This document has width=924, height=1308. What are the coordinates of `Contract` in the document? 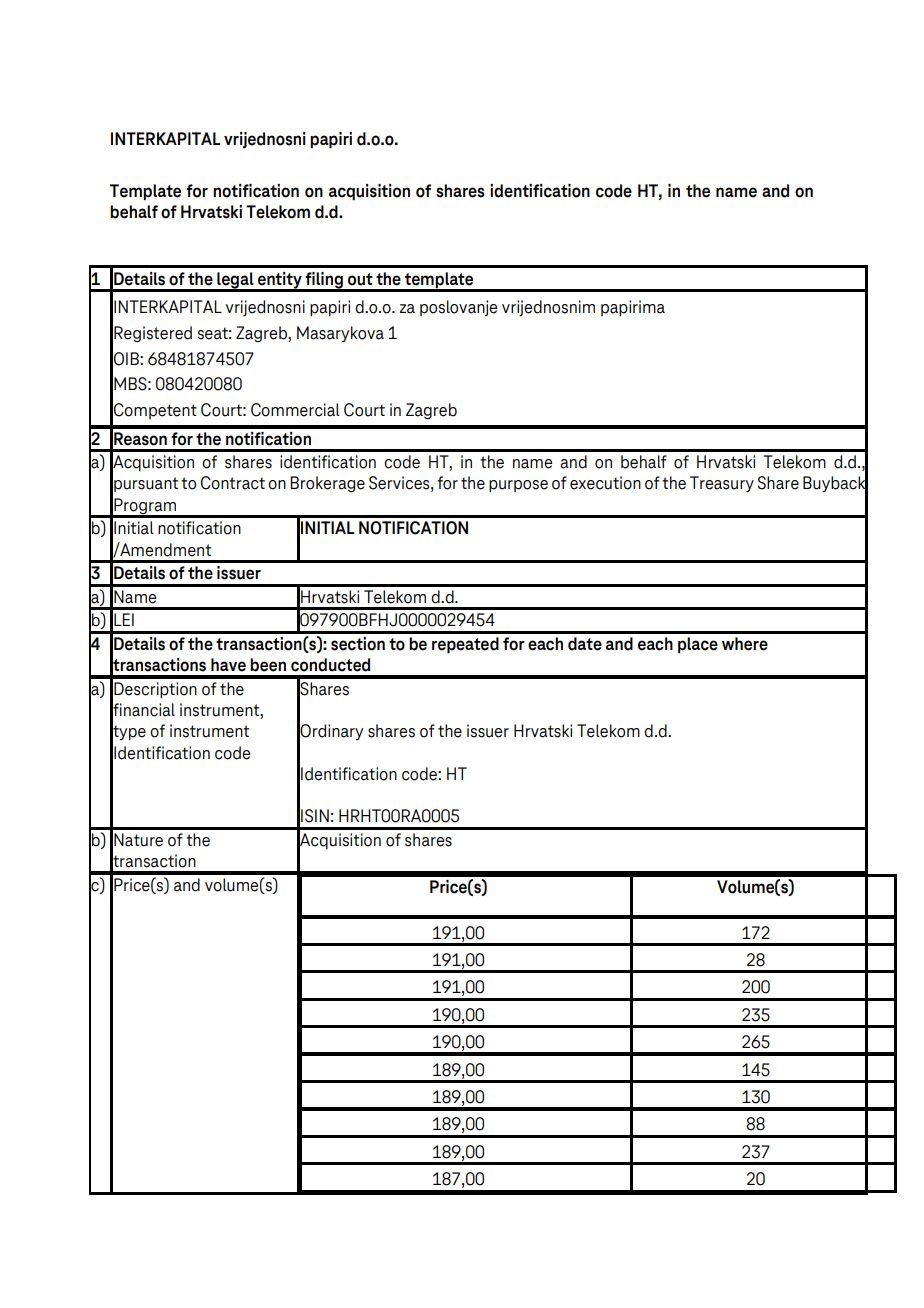 It's located at (233, 483).
